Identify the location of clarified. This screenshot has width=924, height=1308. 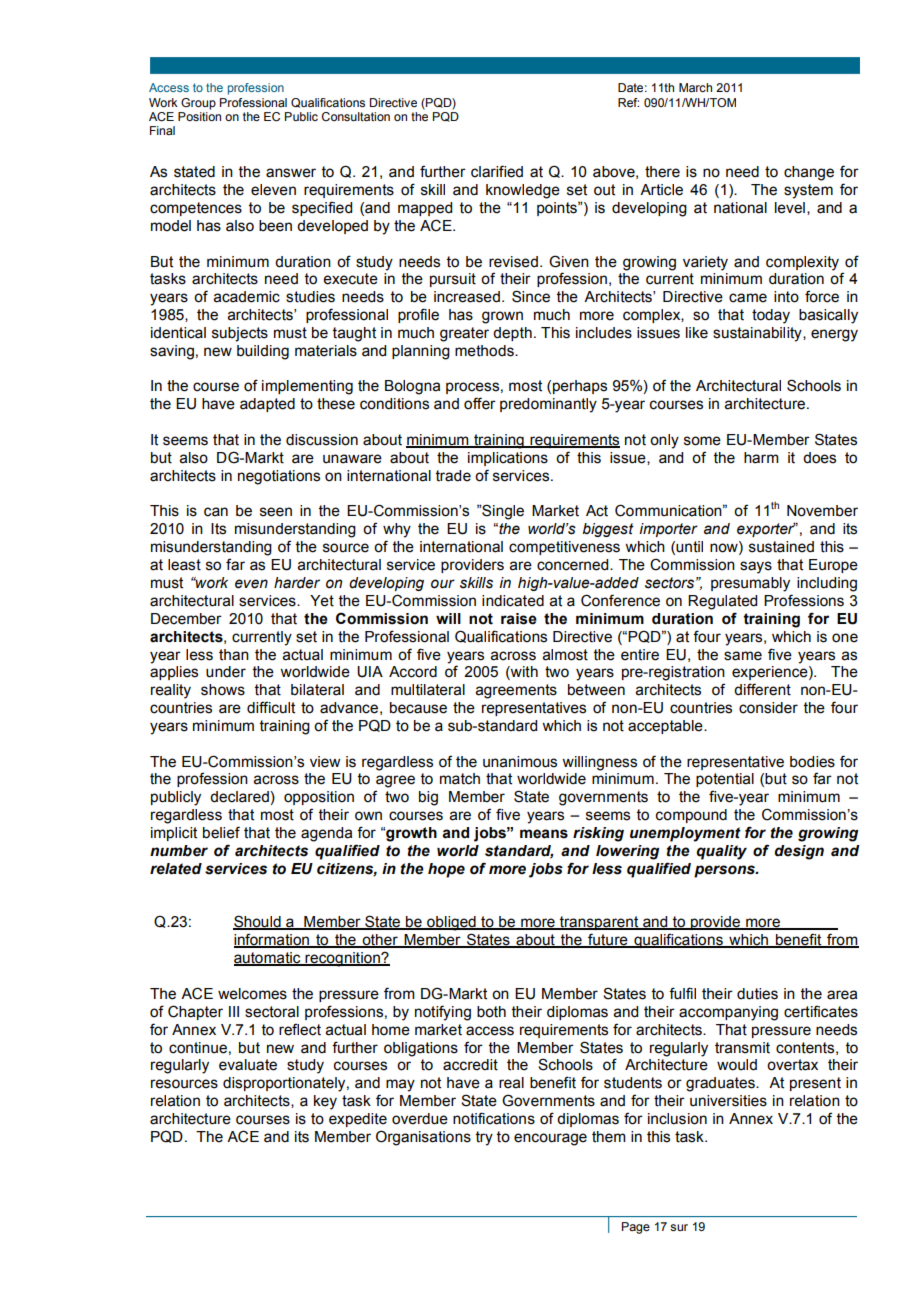
(497, 171).
